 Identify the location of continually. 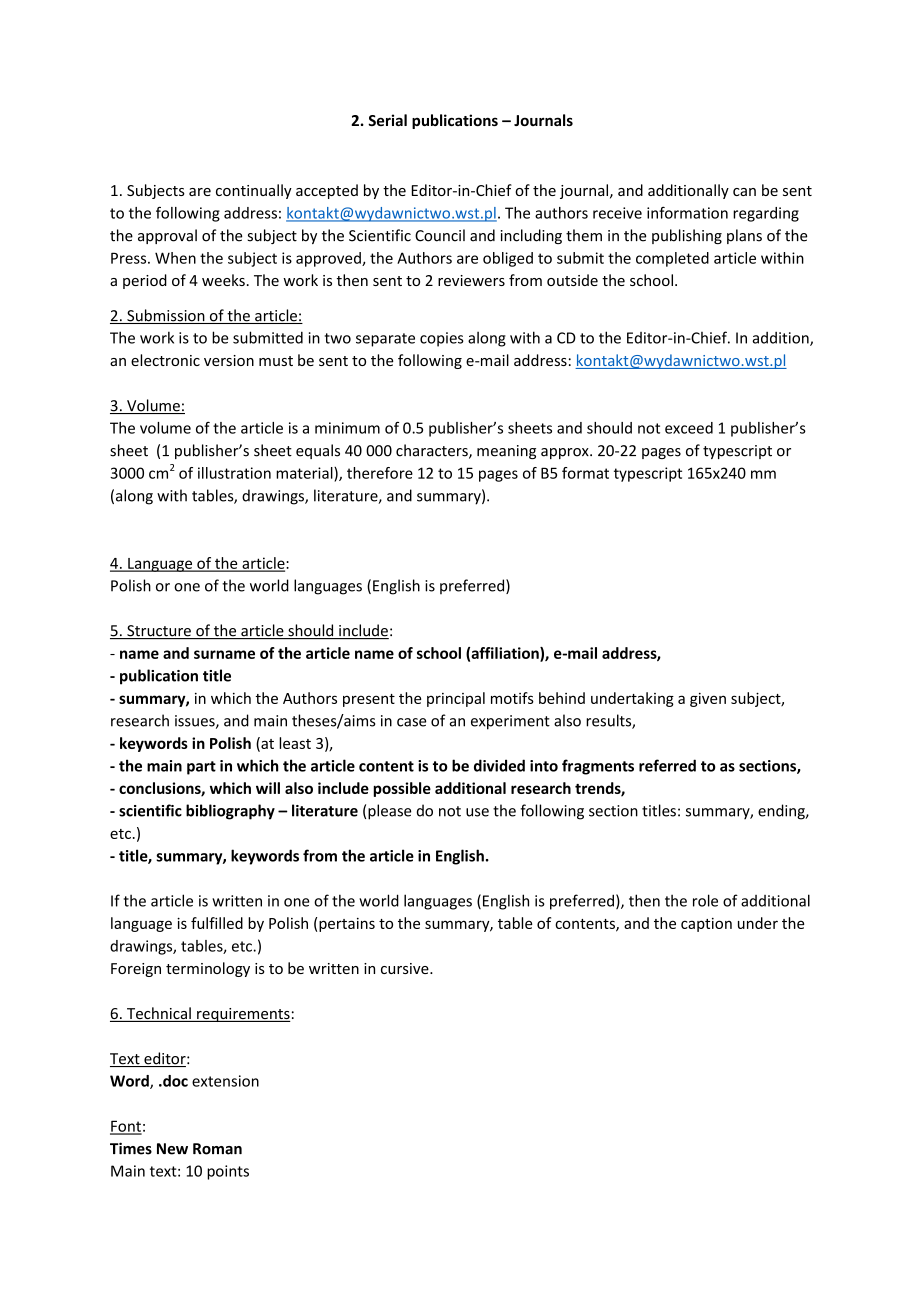
(254, 191).
